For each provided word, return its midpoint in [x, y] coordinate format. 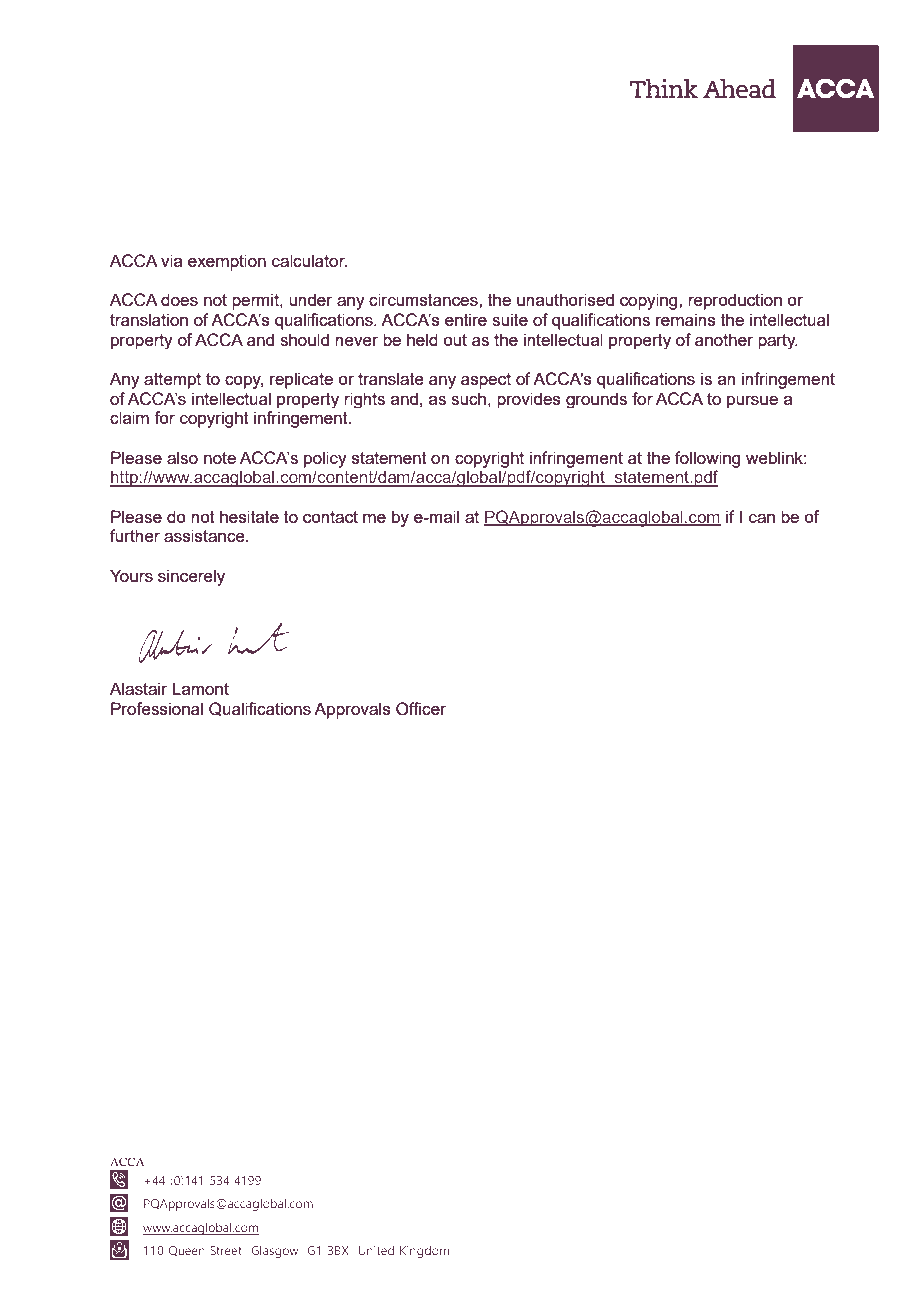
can [762, 518]
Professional [157, 708]
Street [226, 1250]
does [179, 299]
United [376, 1250]
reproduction [735, 301]
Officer [421, 709]
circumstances [424, 299]
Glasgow [274, 1251]
